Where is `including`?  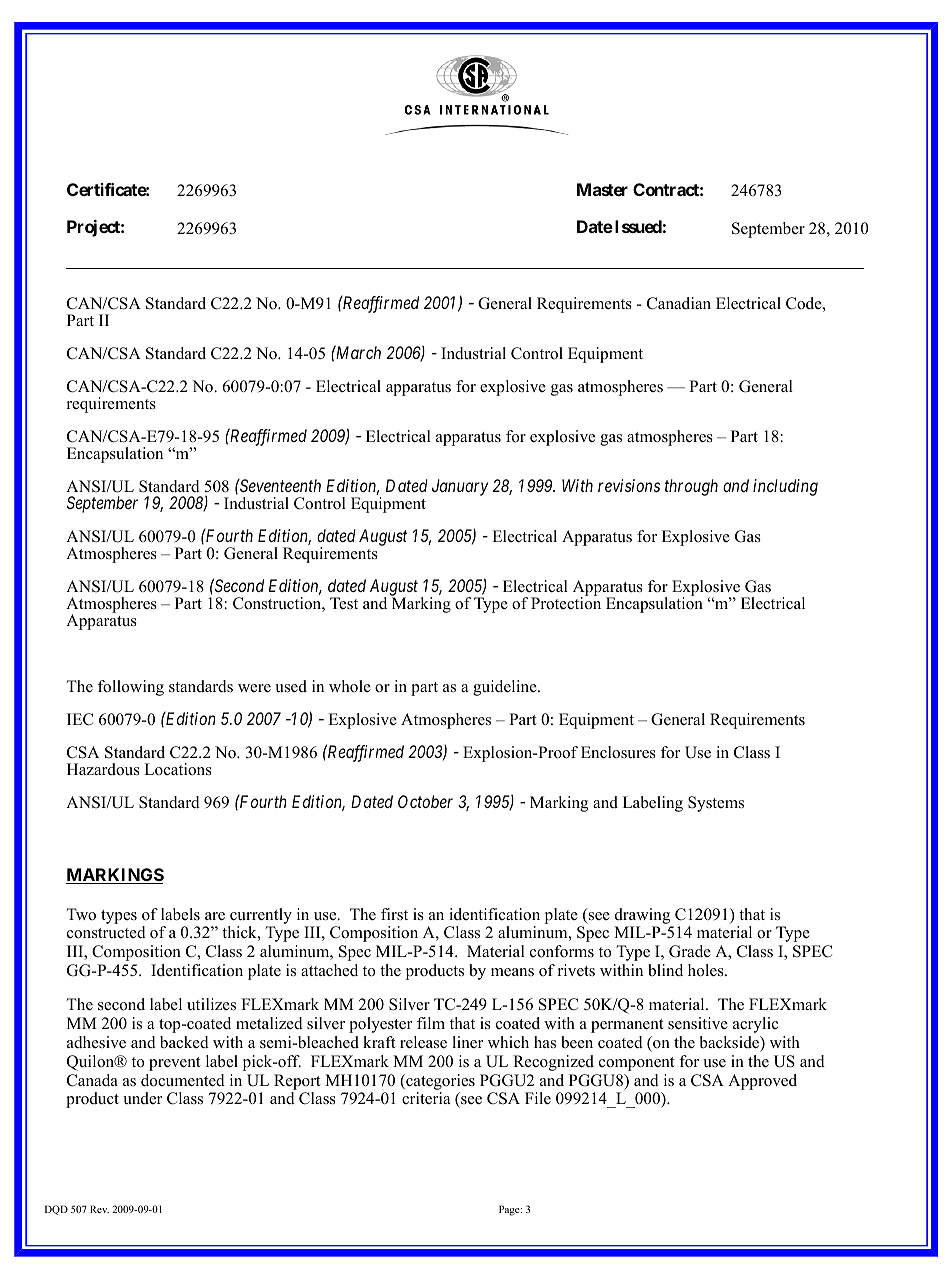 including is located at coordinates (785, 487).
